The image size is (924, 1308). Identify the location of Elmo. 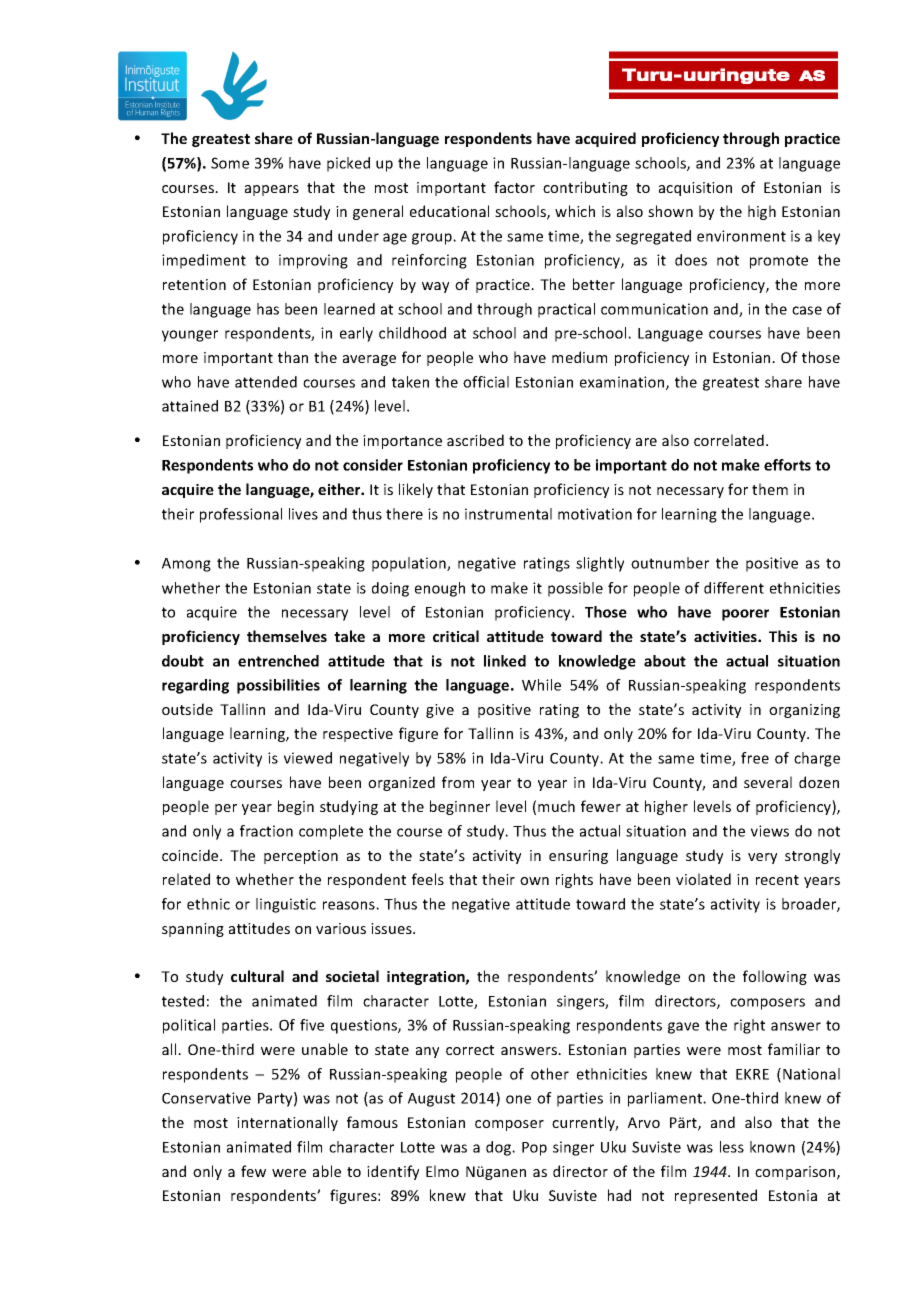
(442, 1171).
